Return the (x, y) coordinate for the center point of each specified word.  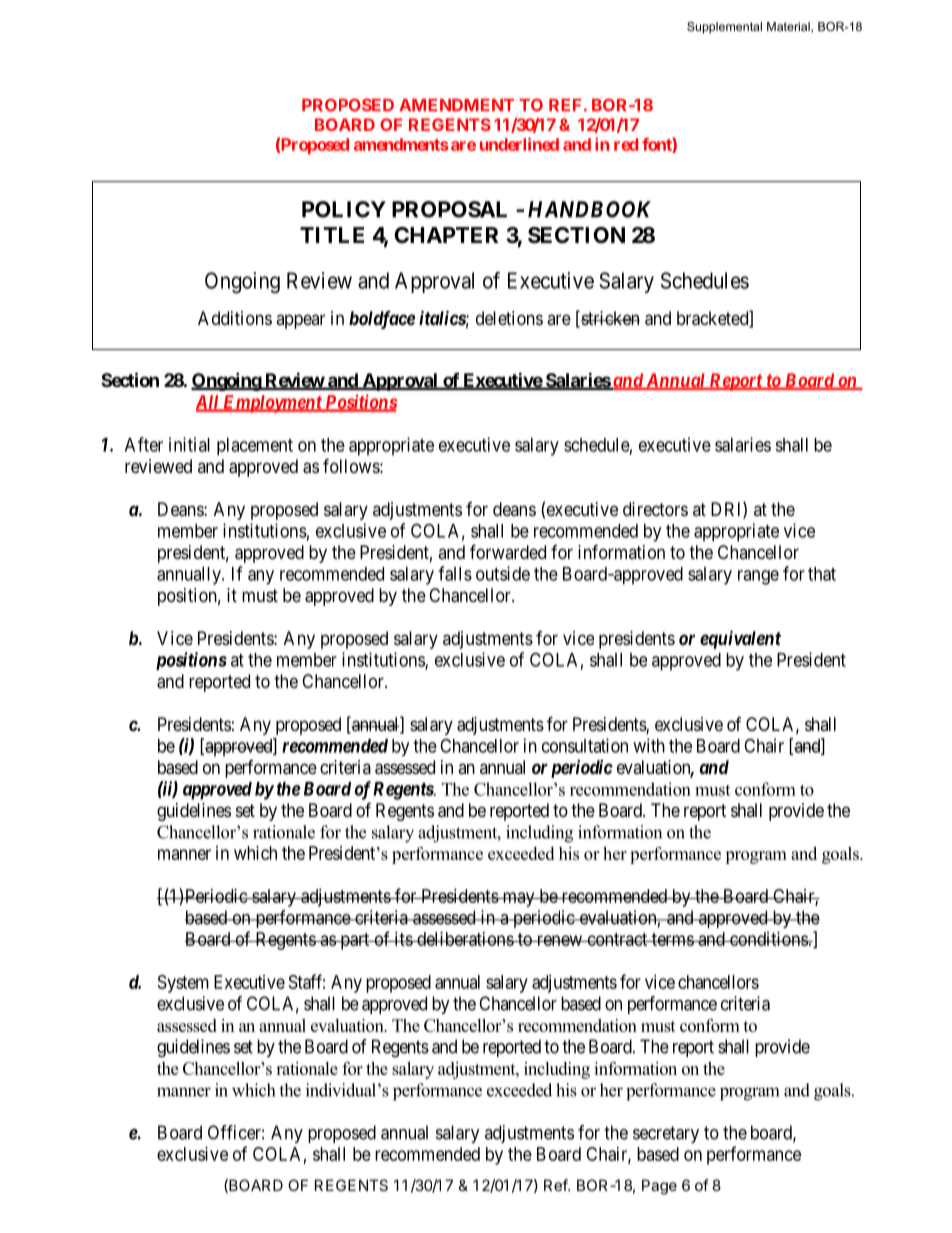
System (183, 984)
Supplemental (724, 28)
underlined (519, 144)
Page (659, 1187)
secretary (666, 1134)
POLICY (344, 209)
